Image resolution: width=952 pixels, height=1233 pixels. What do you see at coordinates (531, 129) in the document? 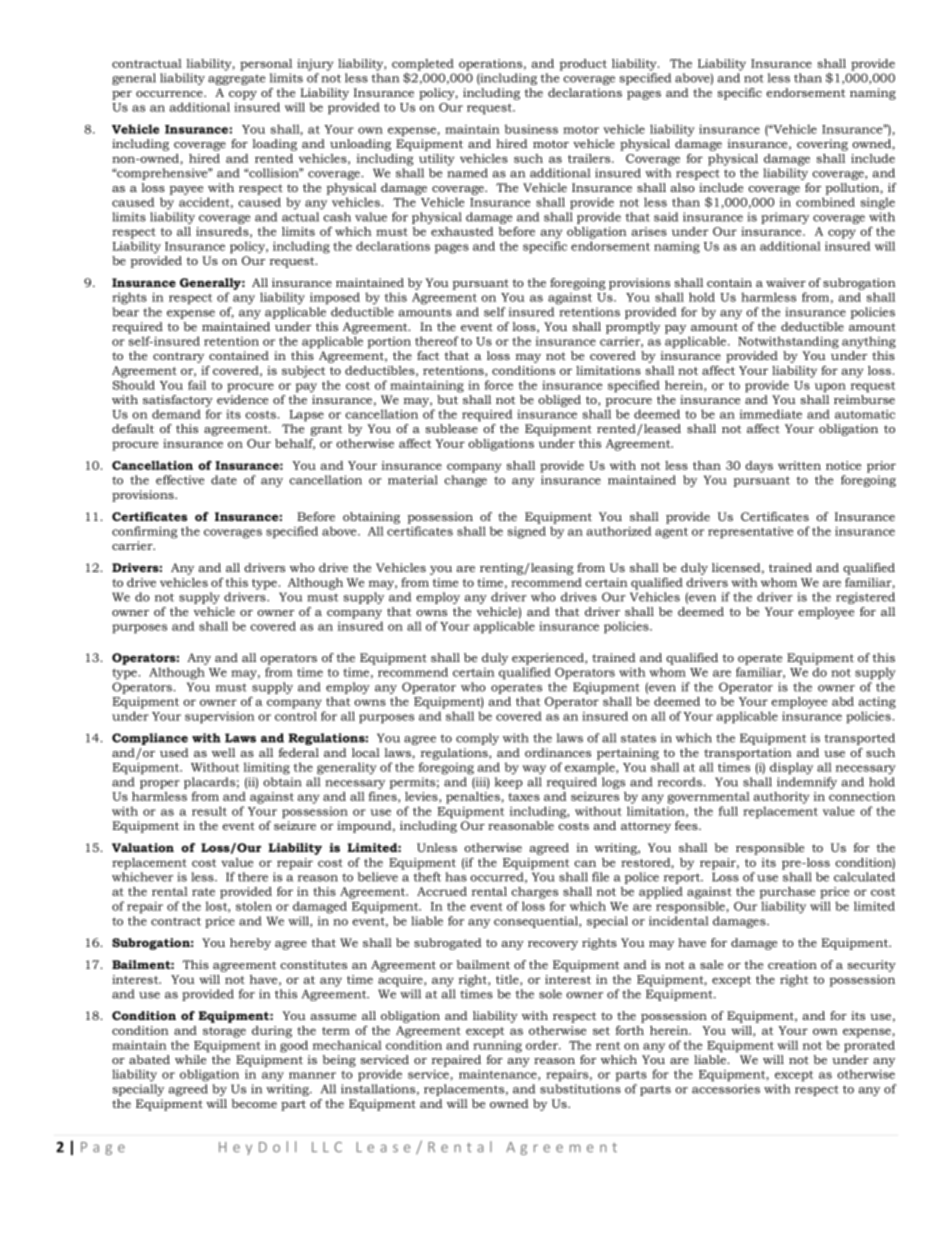
I see `business` at bounding box center [531, 129].
